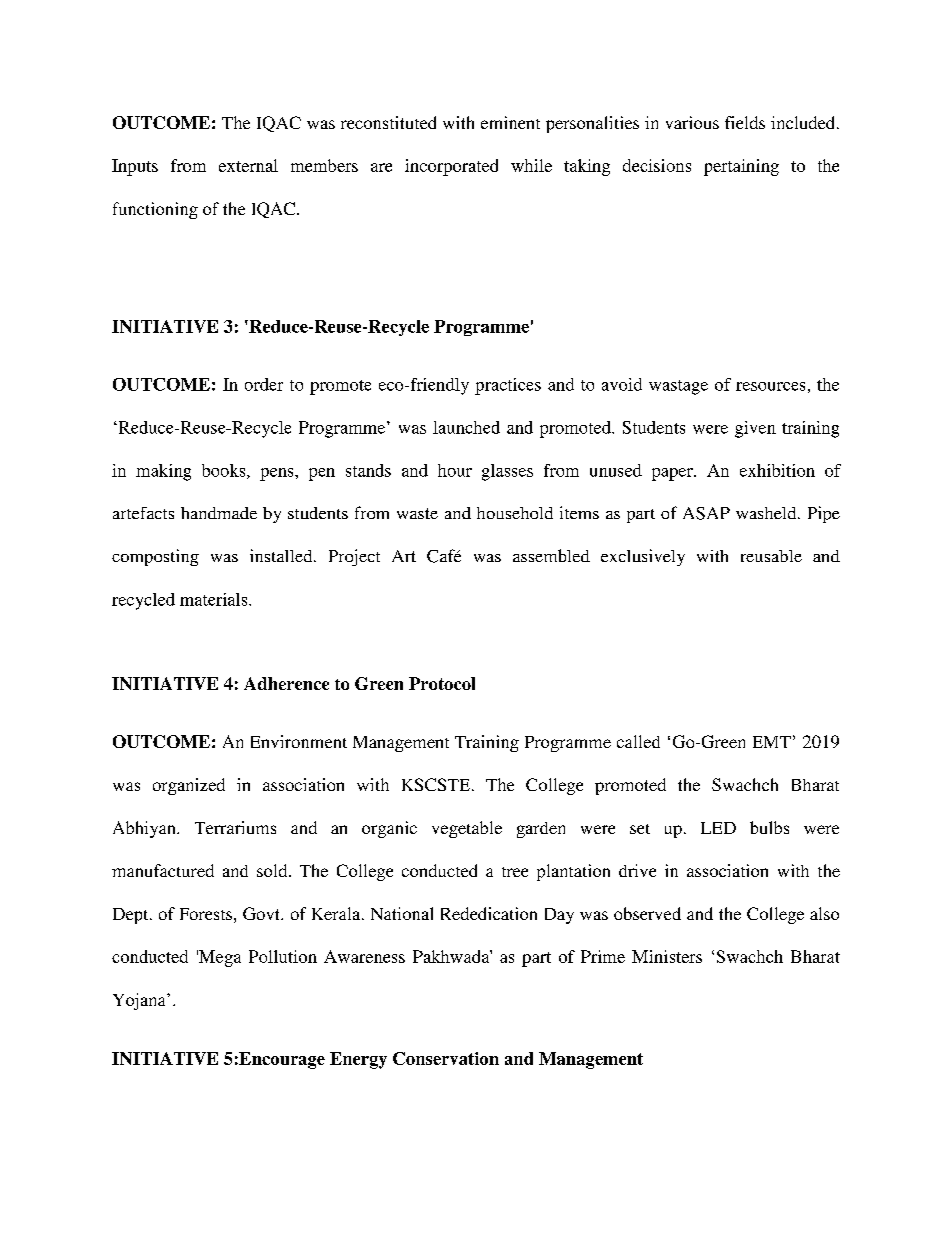 This screenshot has height=1233, width=952. What do you see at coordinates (189, 786) in the screenshot?
I see `organized` at bounding box center [189, 786].
